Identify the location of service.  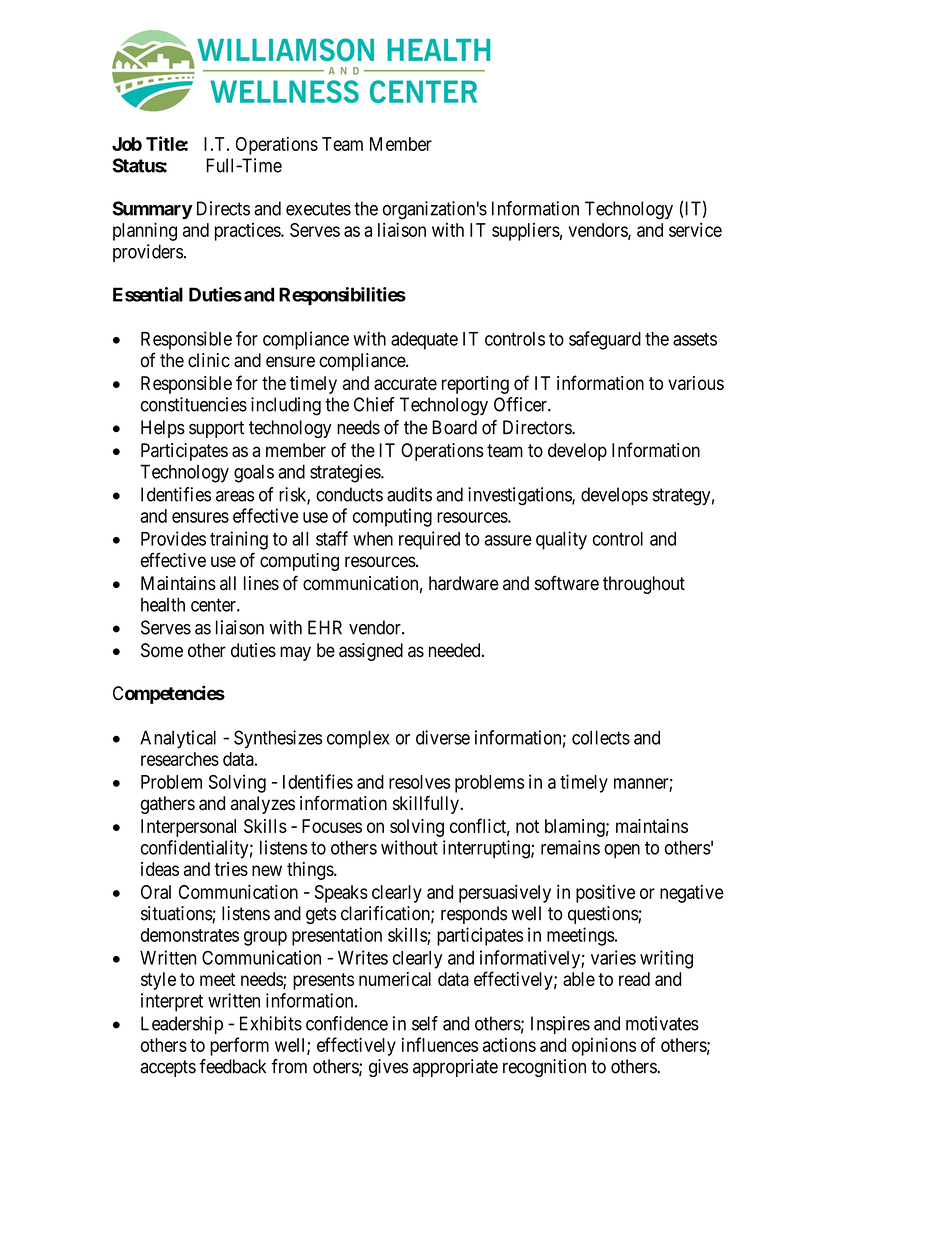
(695, 229).
